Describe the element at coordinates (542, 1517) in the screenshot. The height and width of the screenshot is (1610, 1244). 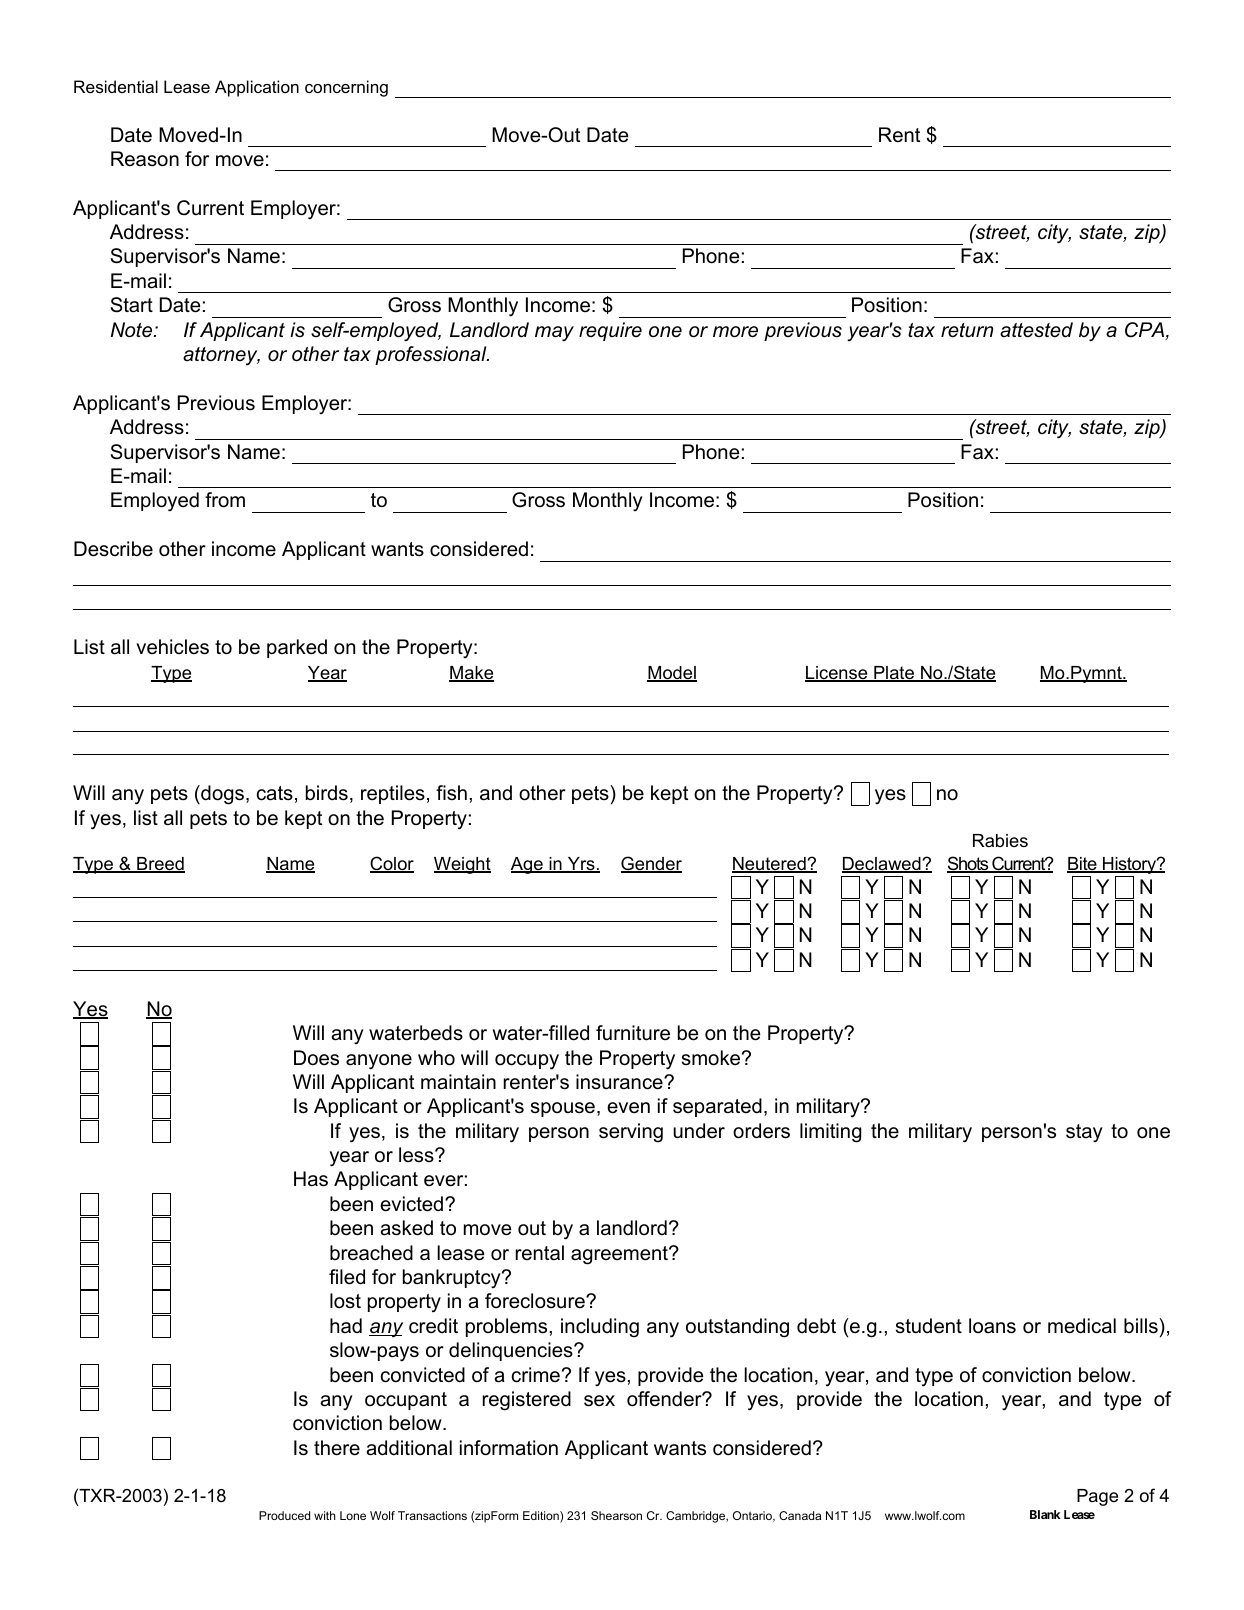
I see `Edition` at that location.
